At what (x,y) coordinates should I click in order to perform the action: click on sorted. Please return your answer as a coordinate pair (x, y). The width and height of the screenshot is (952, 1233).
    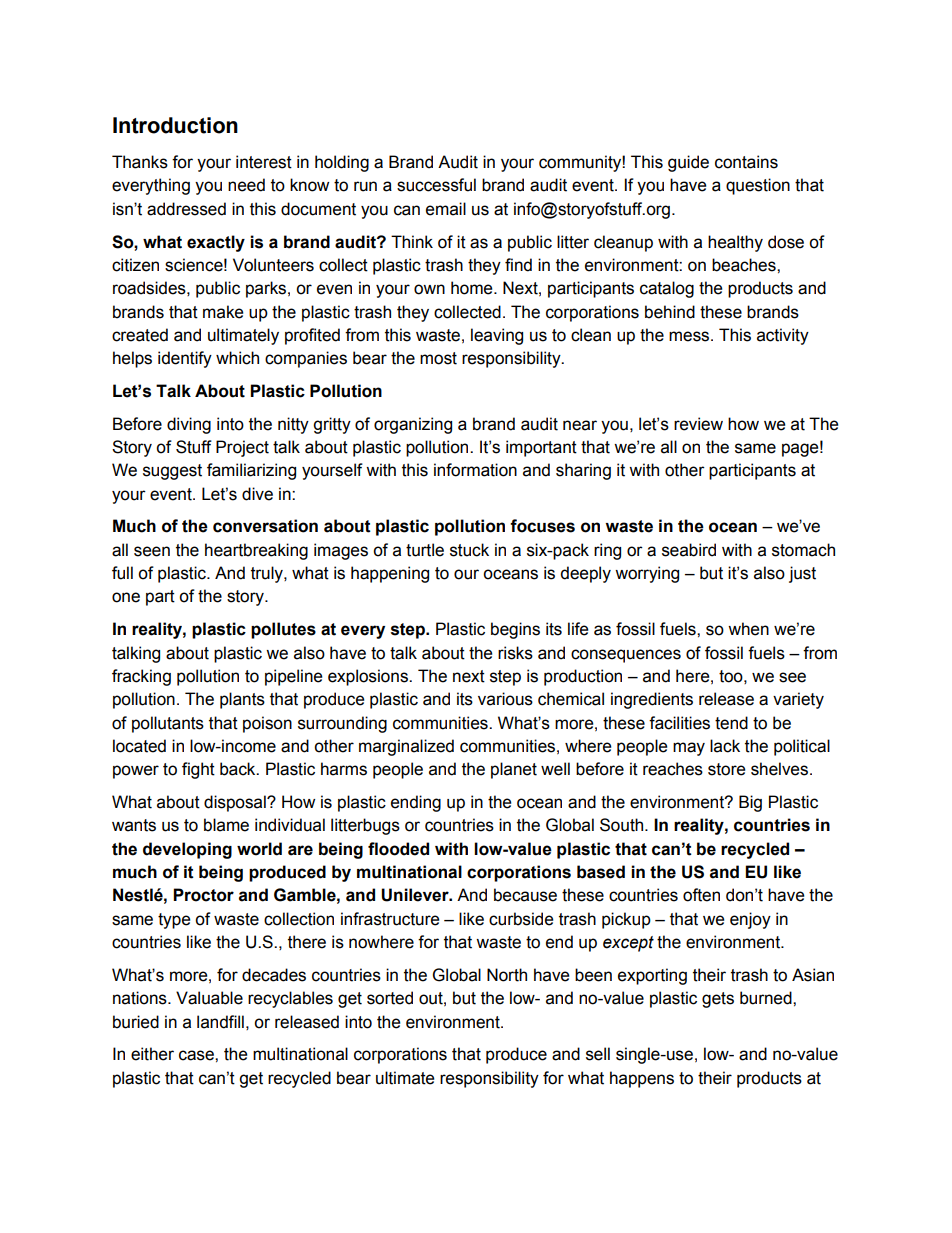
    Looking at the image, I should click on (390, 998).
